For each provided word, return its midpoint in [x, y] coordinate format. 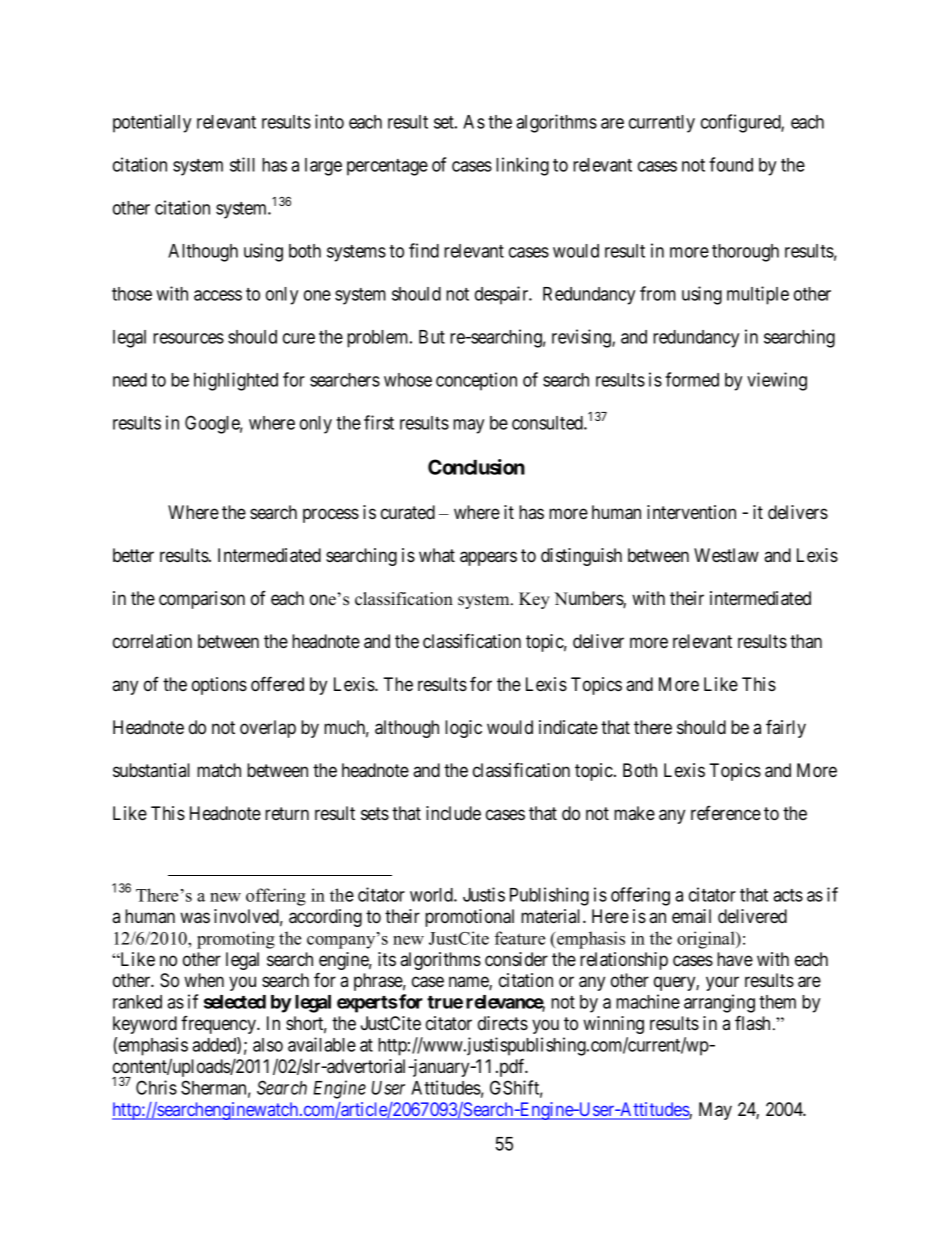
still [242, 164]
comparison [202, 600]
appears [488, 558]
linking [522, 166]
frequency [220, 1025]
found [731, 164]
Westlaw [726, 555]
